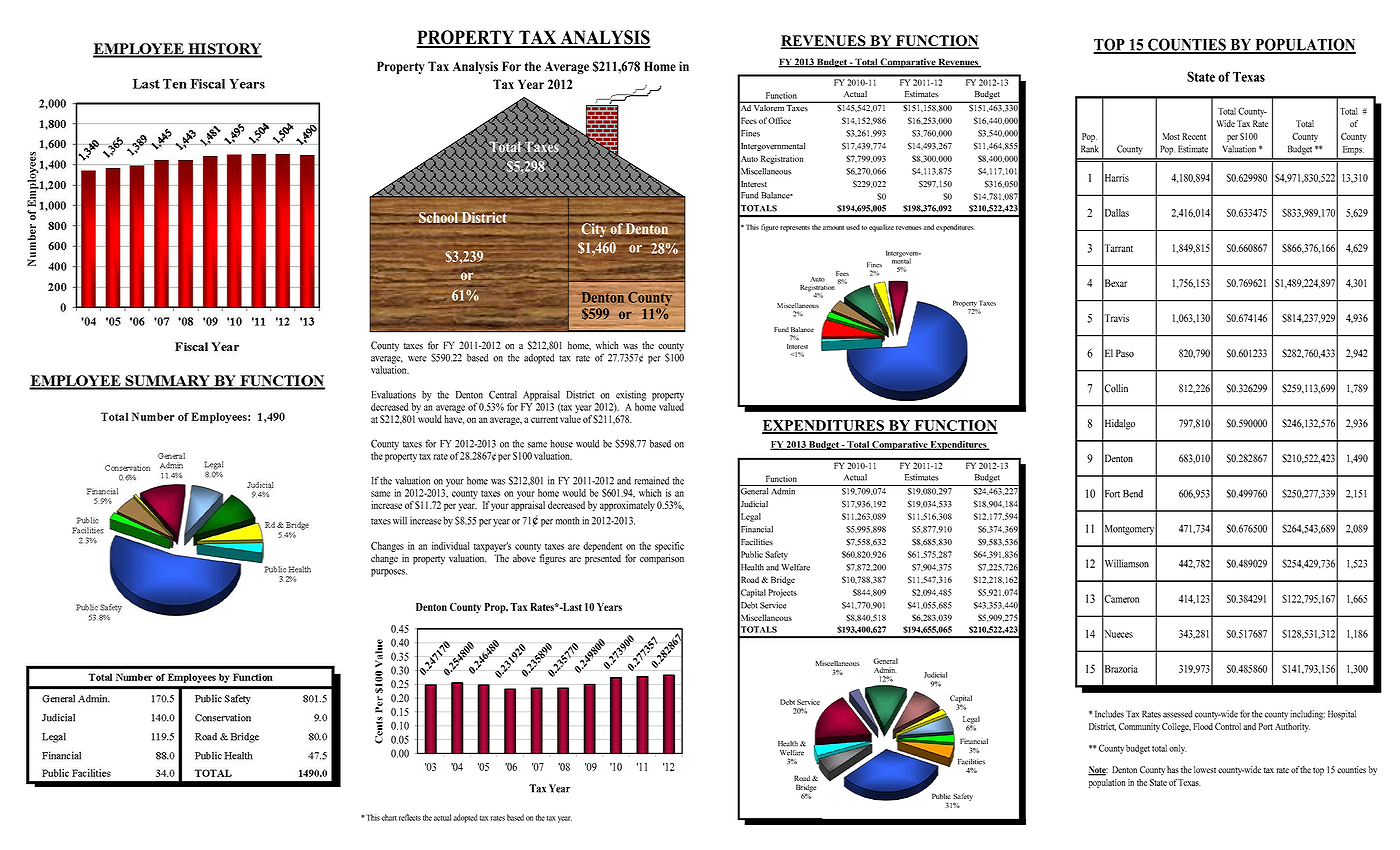 The width and height of the image is (1400, 850). Describe the element at coordinates (524, 558) in the image. I see `above` at that location.
